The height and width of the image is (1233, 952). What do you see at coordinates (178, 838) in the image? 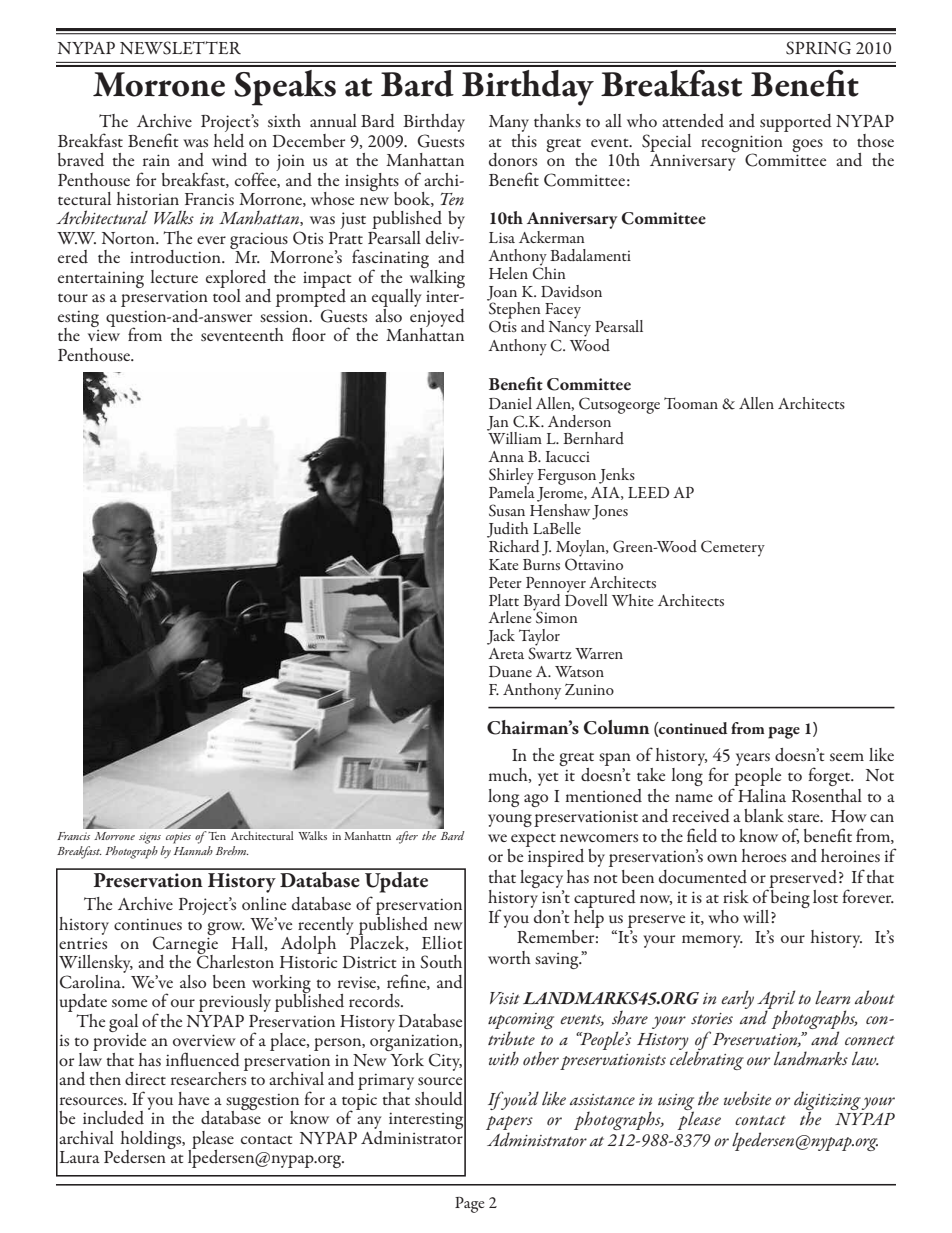
I see `copies` at bounding box center [178, 838].
